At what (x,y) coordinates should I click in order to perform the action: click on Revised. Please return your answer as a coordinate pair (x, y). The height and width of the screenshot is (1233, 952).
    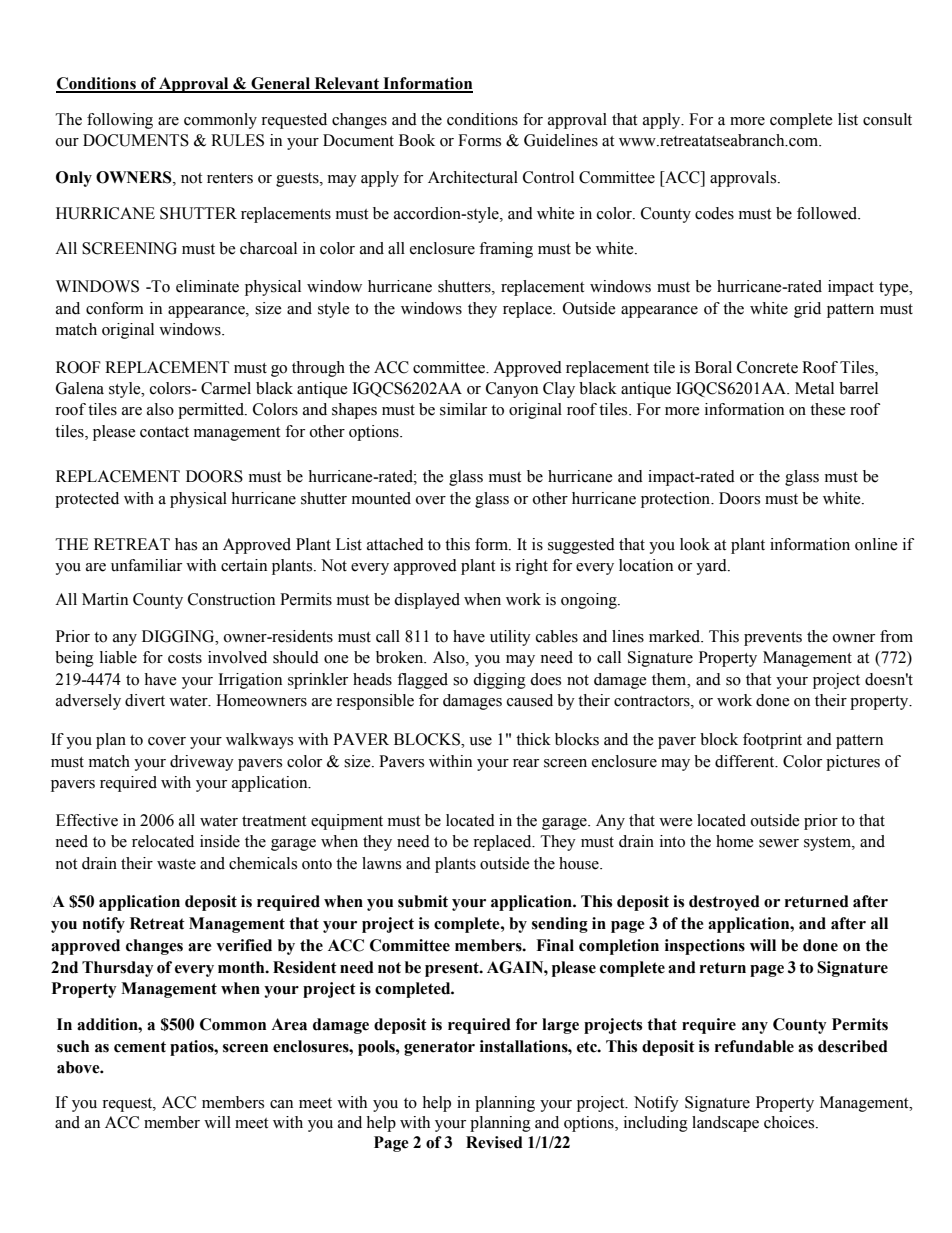
    Looking at the image, I should click on (494, 1142).
